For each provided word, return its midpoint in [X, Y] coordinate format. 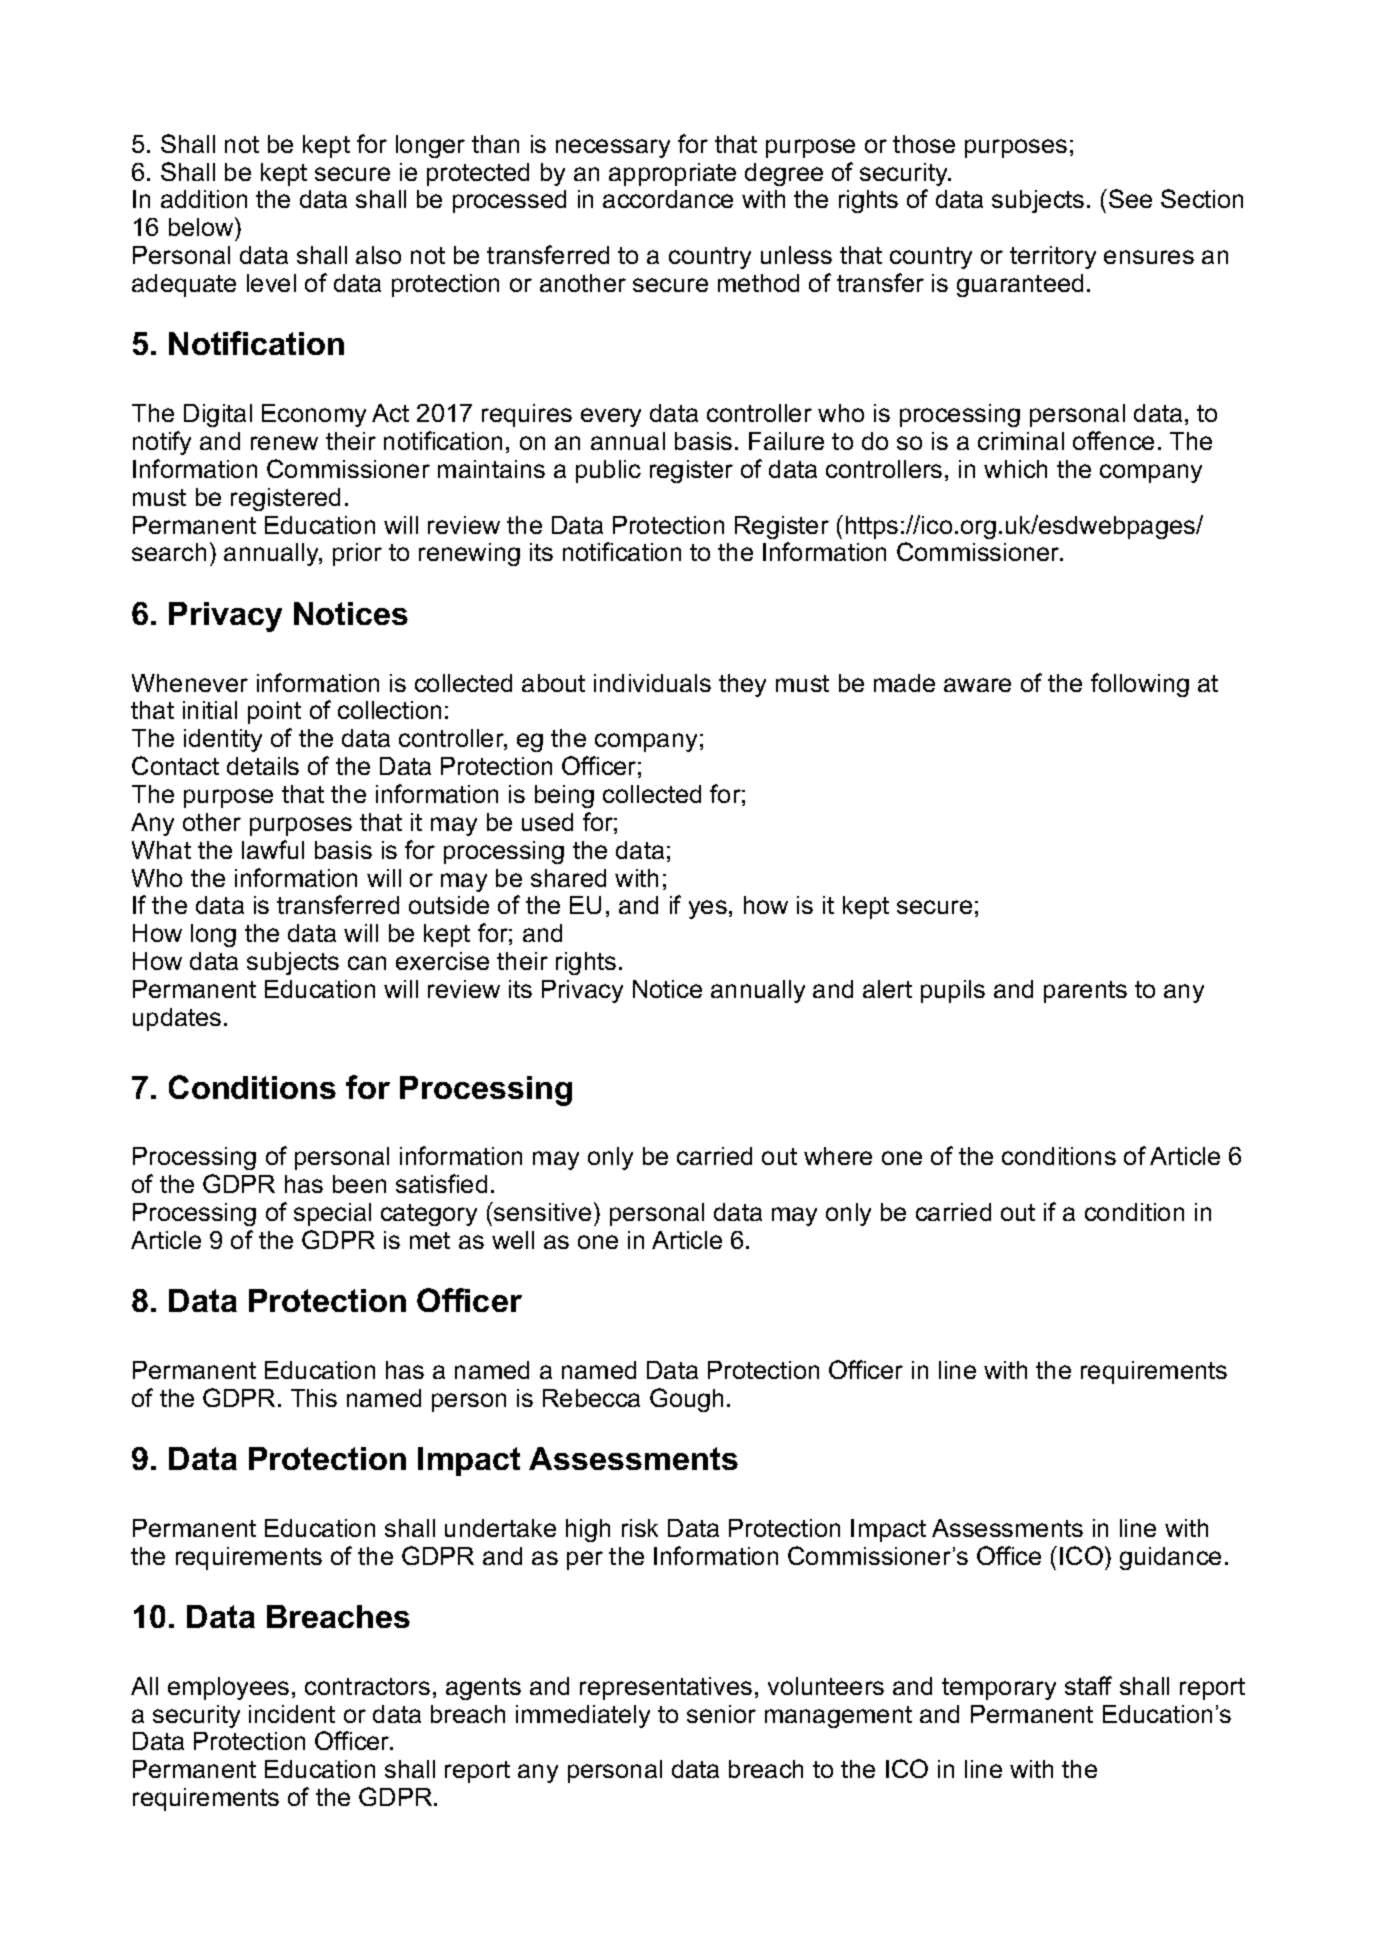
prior [357, 554]
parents [1085, 992]
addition [204, 199]
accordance [668, 199]
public [608, 471]
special [332, 1214]
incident [292, 1714]
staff [1088, 1685]
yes [708, 909]
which [1015, 469]
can [367, 963]
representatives [666, 1688]
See [1130, 198]
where [838, 1156]
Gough [686, 1400]
